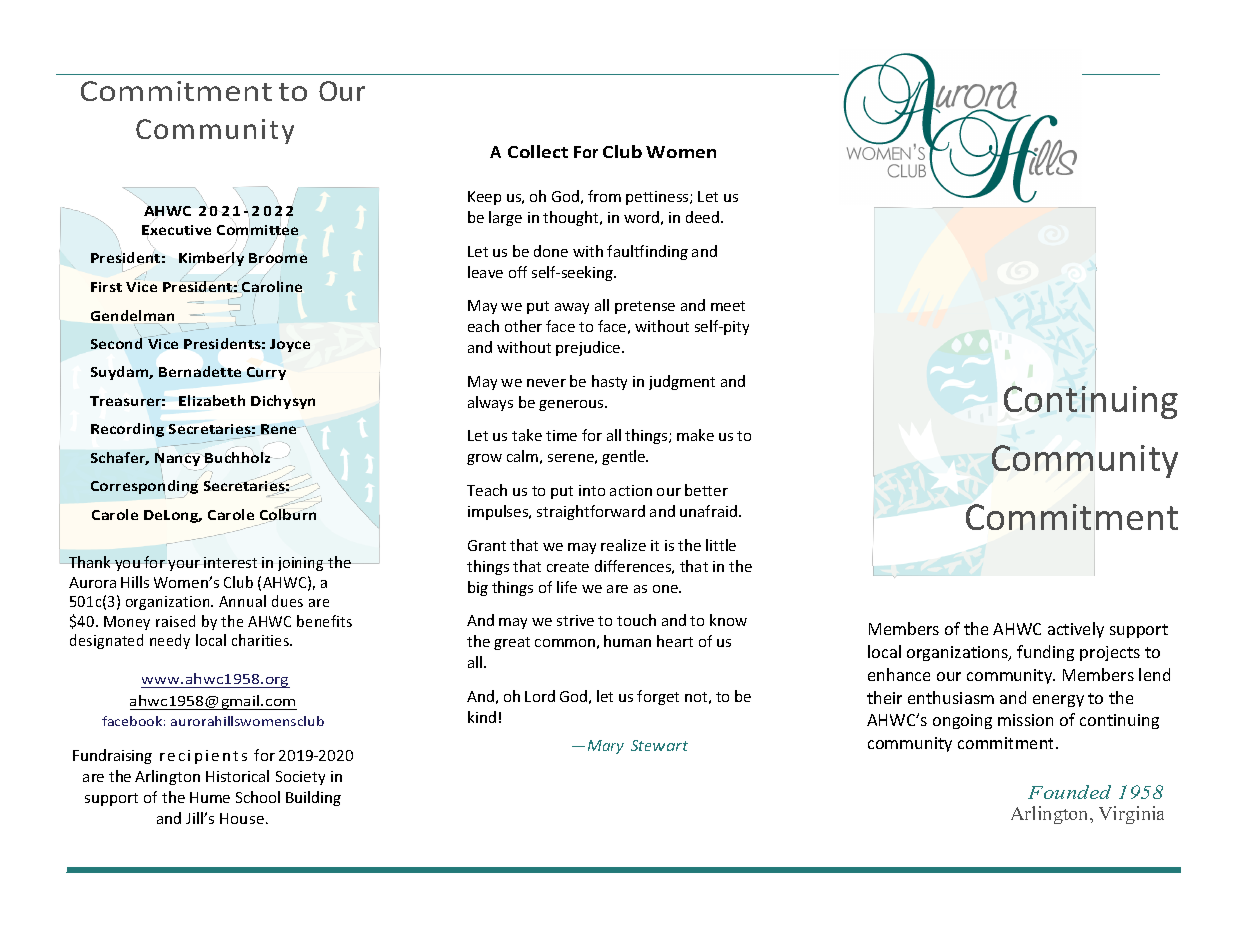 Image resolution: width=1233 pixels, height=952 pixels. I want to click on funding, so click(1045, 653).
